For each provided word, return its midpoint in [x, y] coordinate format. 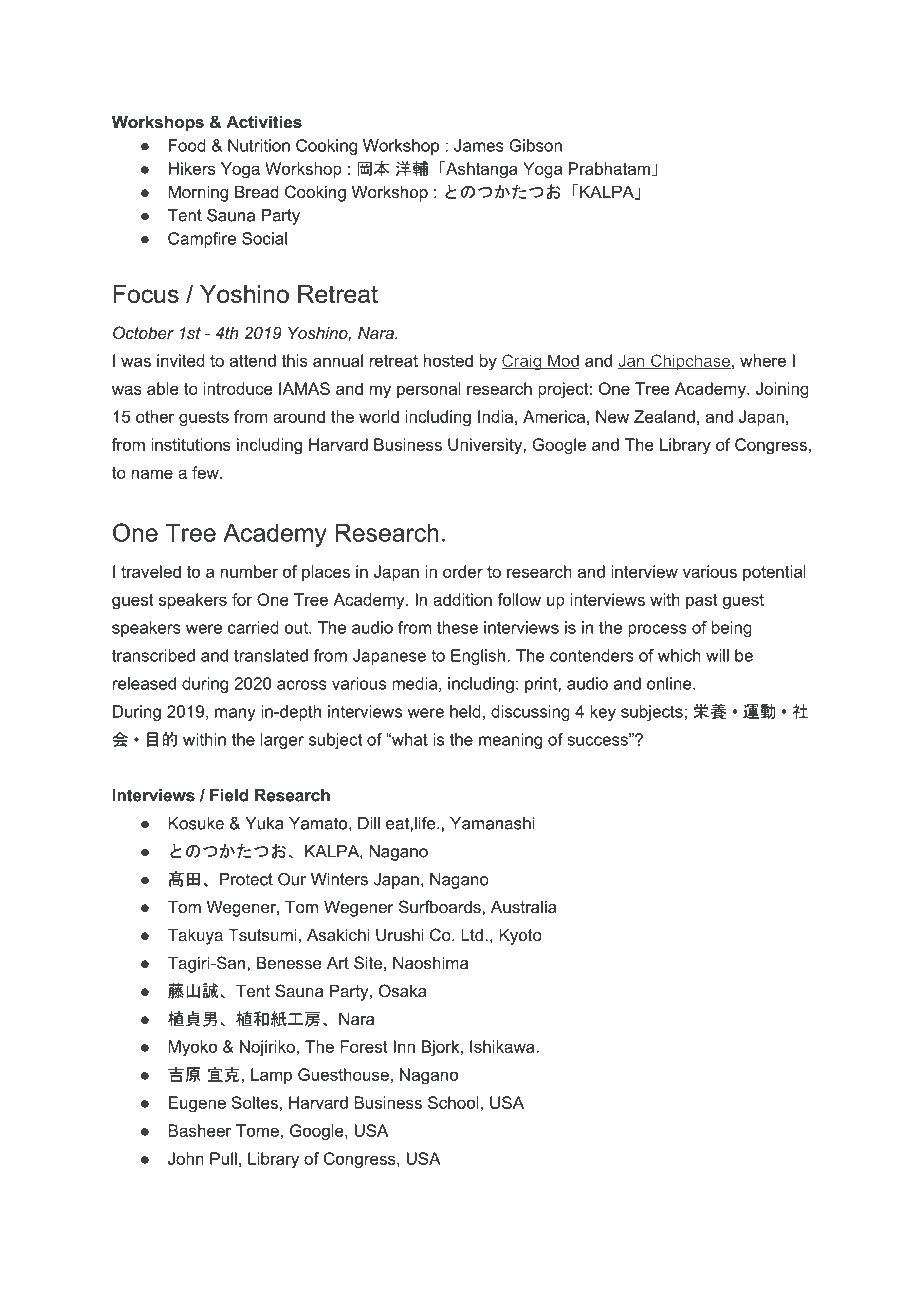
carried [253, 627]
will [717, 655]
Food [187, 145]
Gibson [535, 145]
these [457, 627]
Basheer [200, 1130]
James [479, 145]
